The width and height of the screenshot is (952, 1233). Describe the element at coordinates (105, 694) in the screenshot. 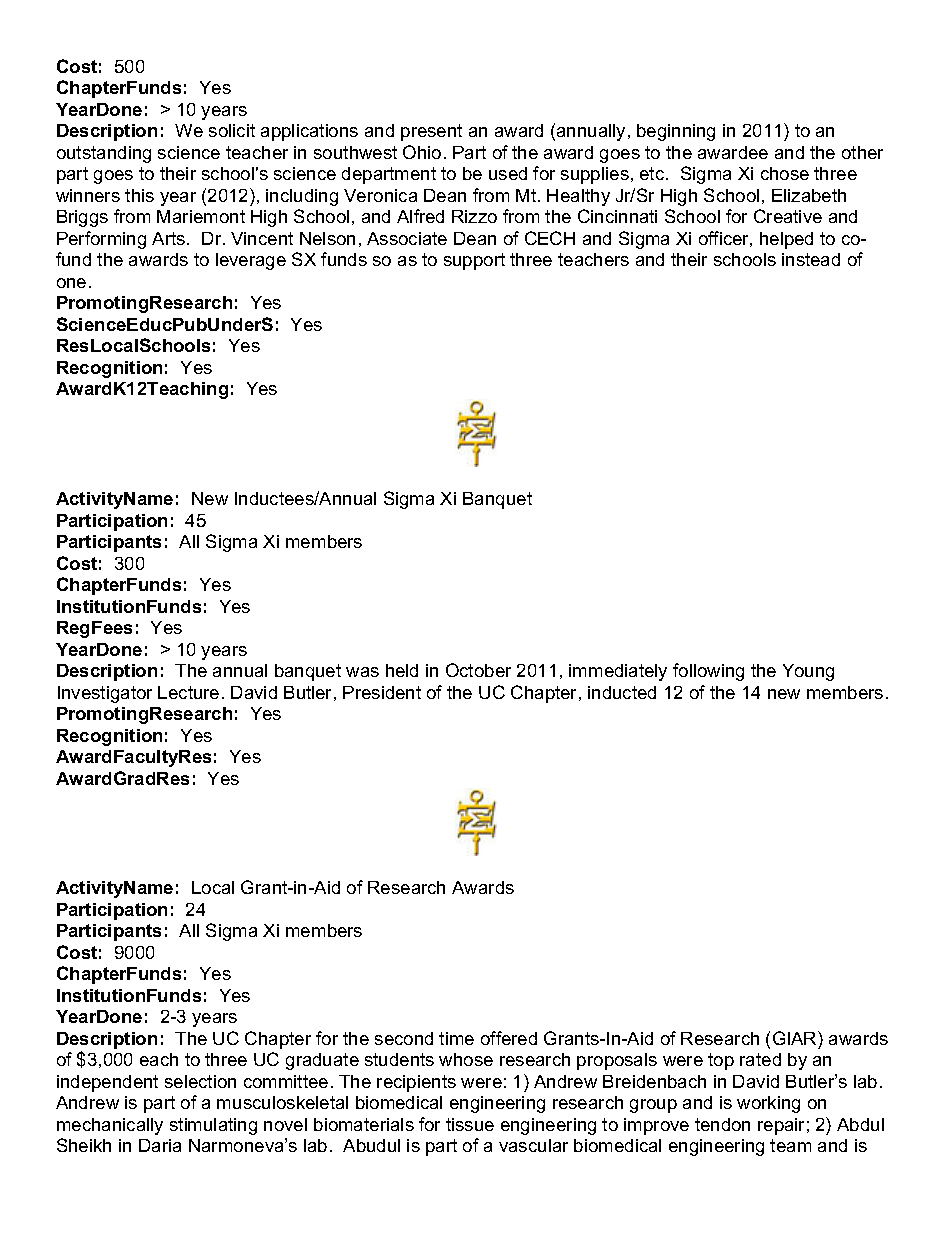

I see `Investigator` at that location.
